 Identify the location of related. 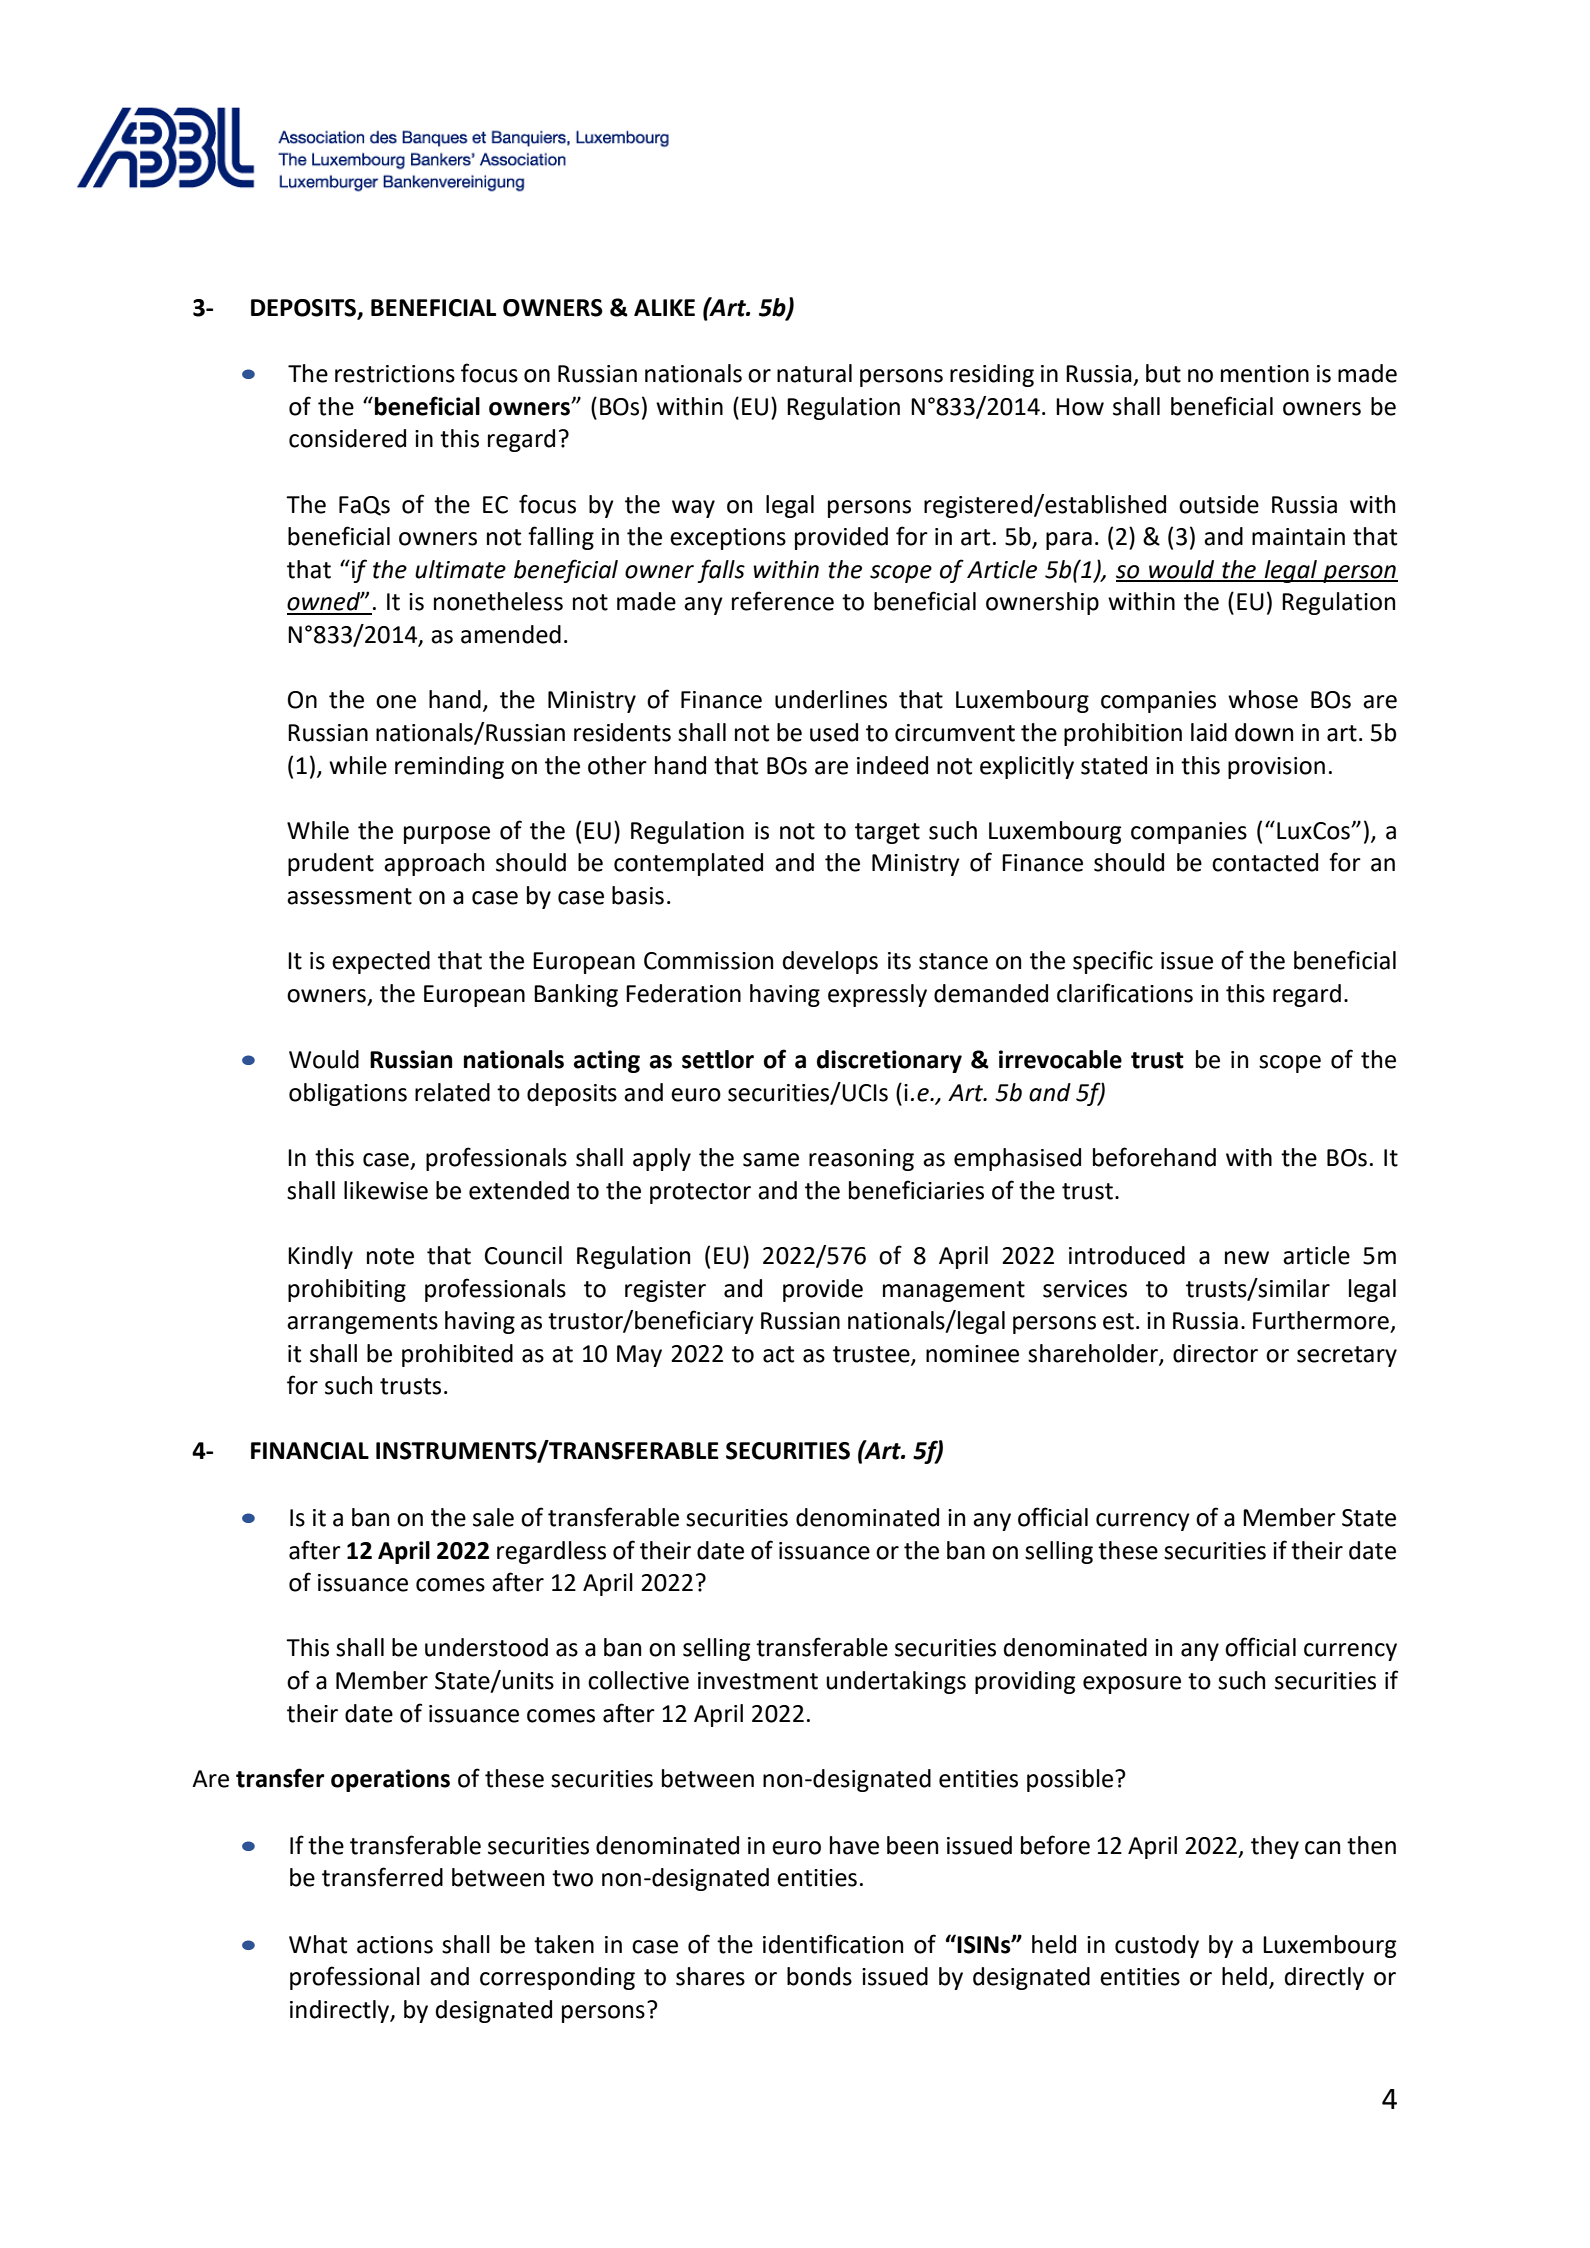
(452, 1092).
